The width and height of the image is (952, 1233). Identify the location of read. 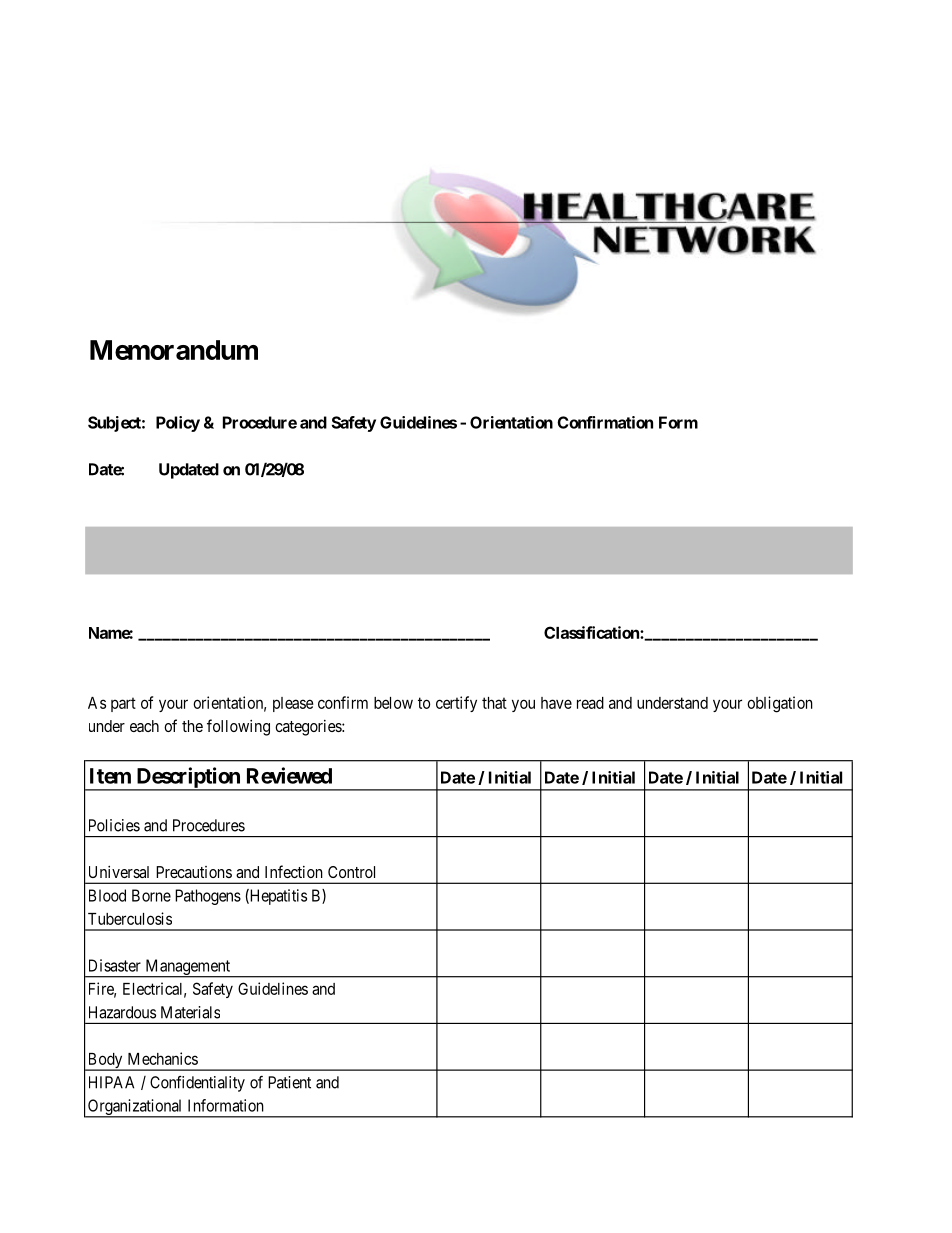
(590, 703).
